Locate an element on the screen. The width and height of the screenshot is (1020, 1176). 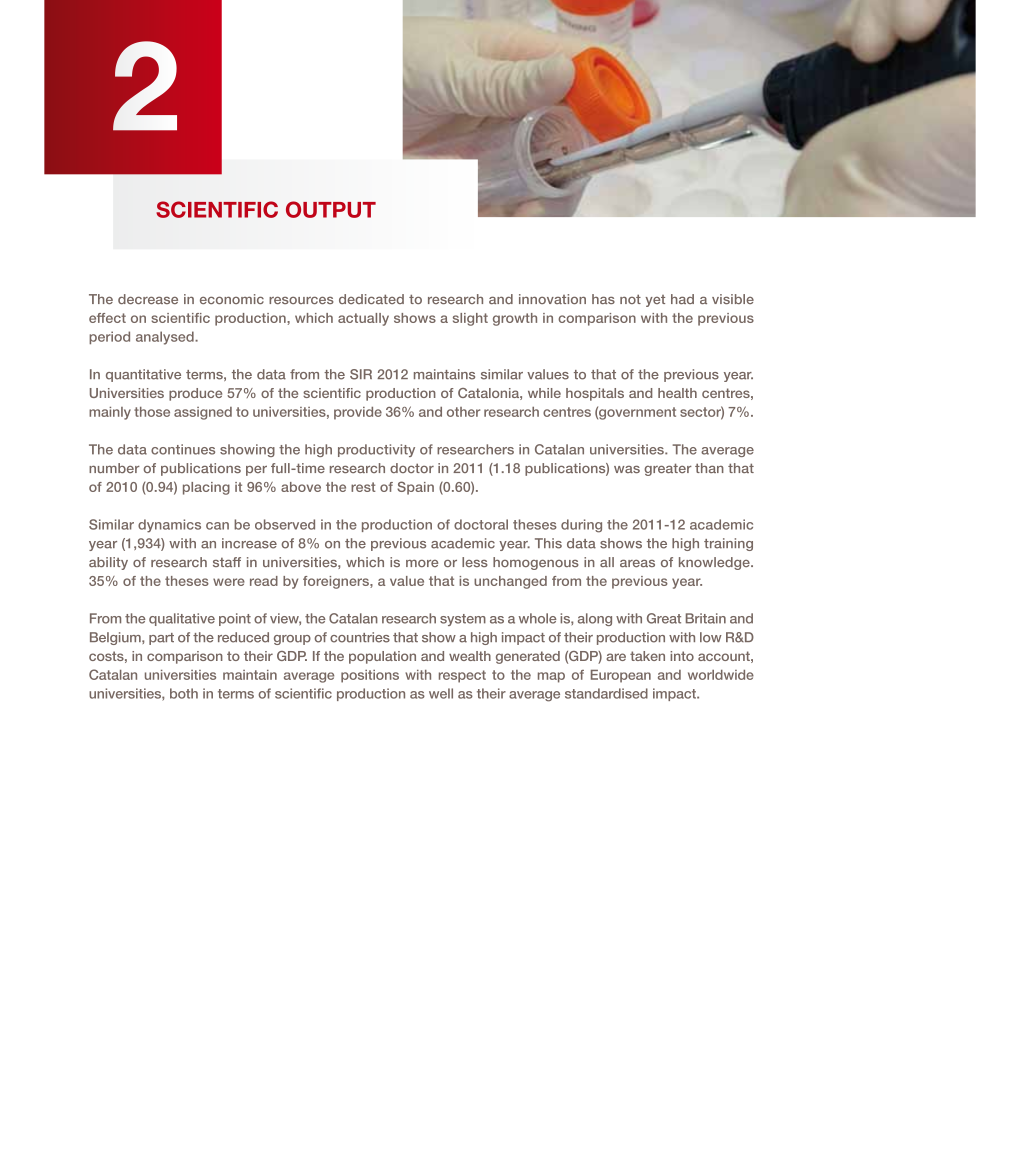
yet is located at coordinates (655, 301).
